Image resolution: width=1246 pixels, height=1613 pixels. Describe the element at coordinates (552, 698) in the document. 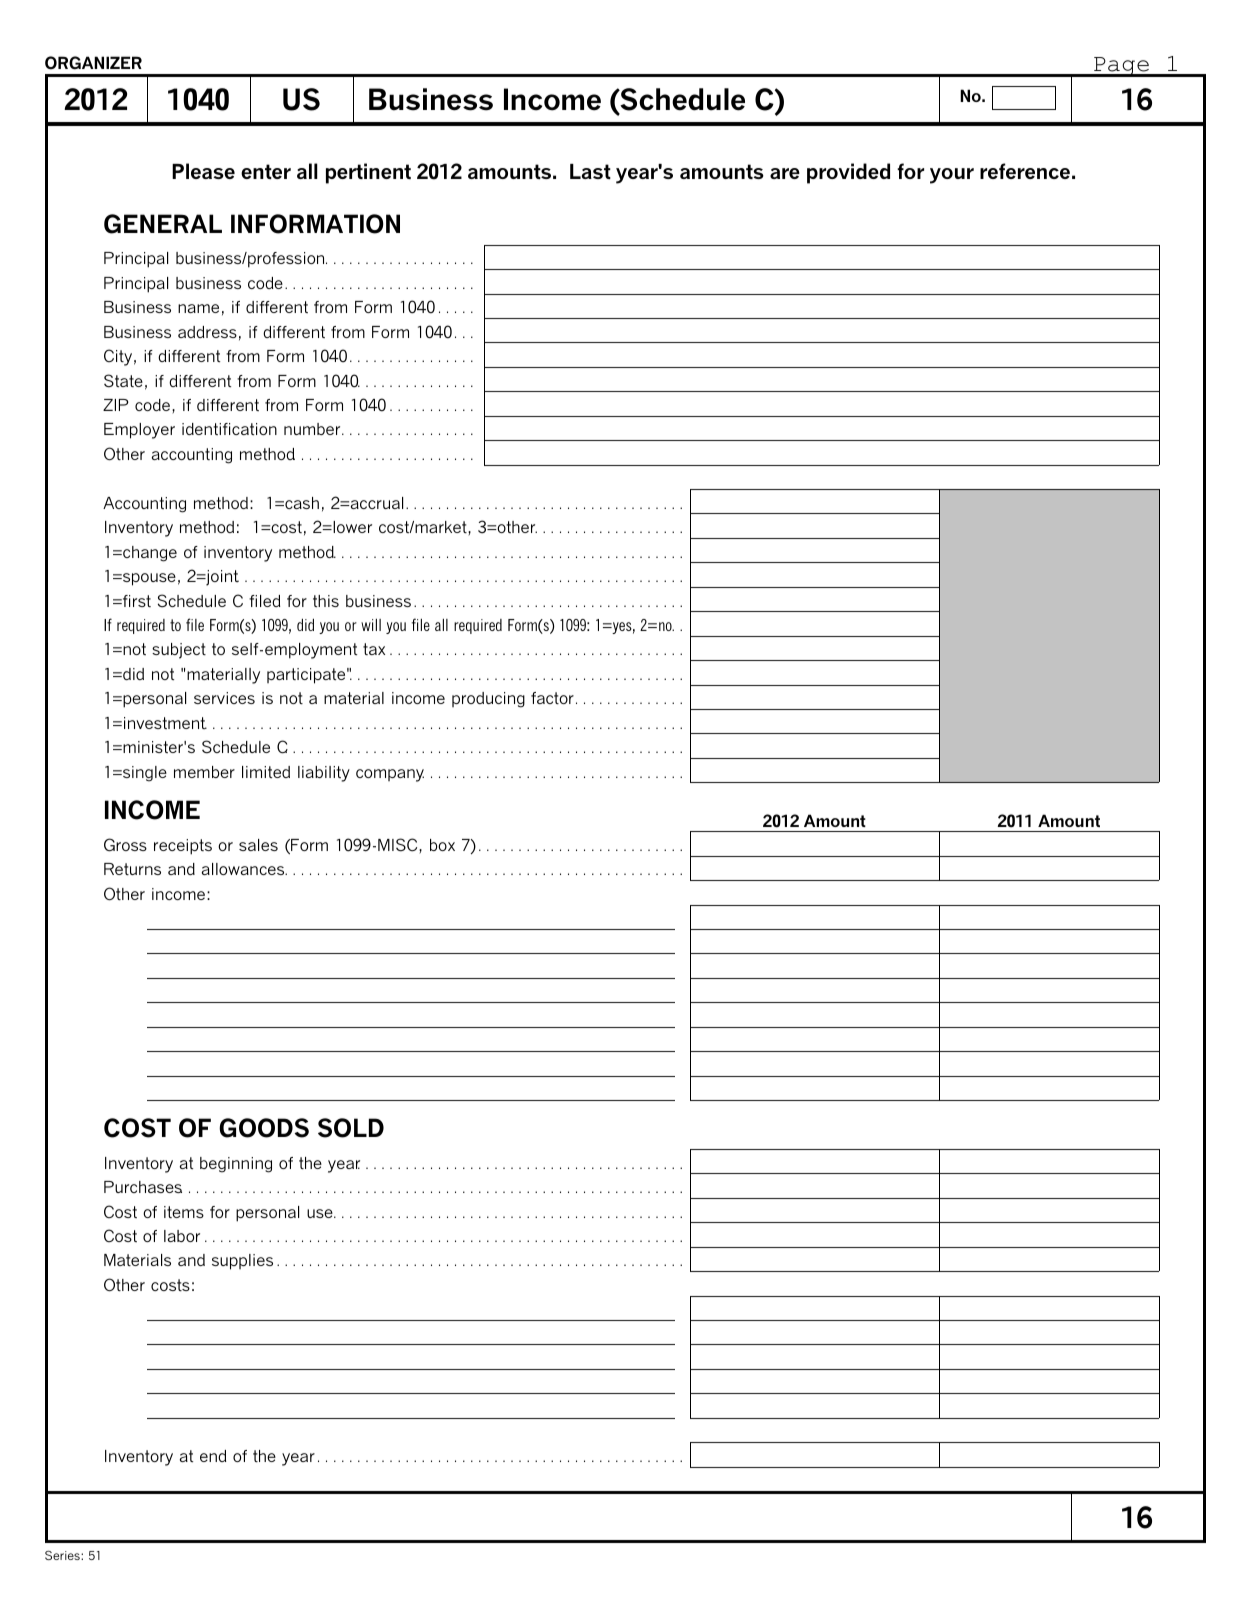

I see `factor` at that location.
